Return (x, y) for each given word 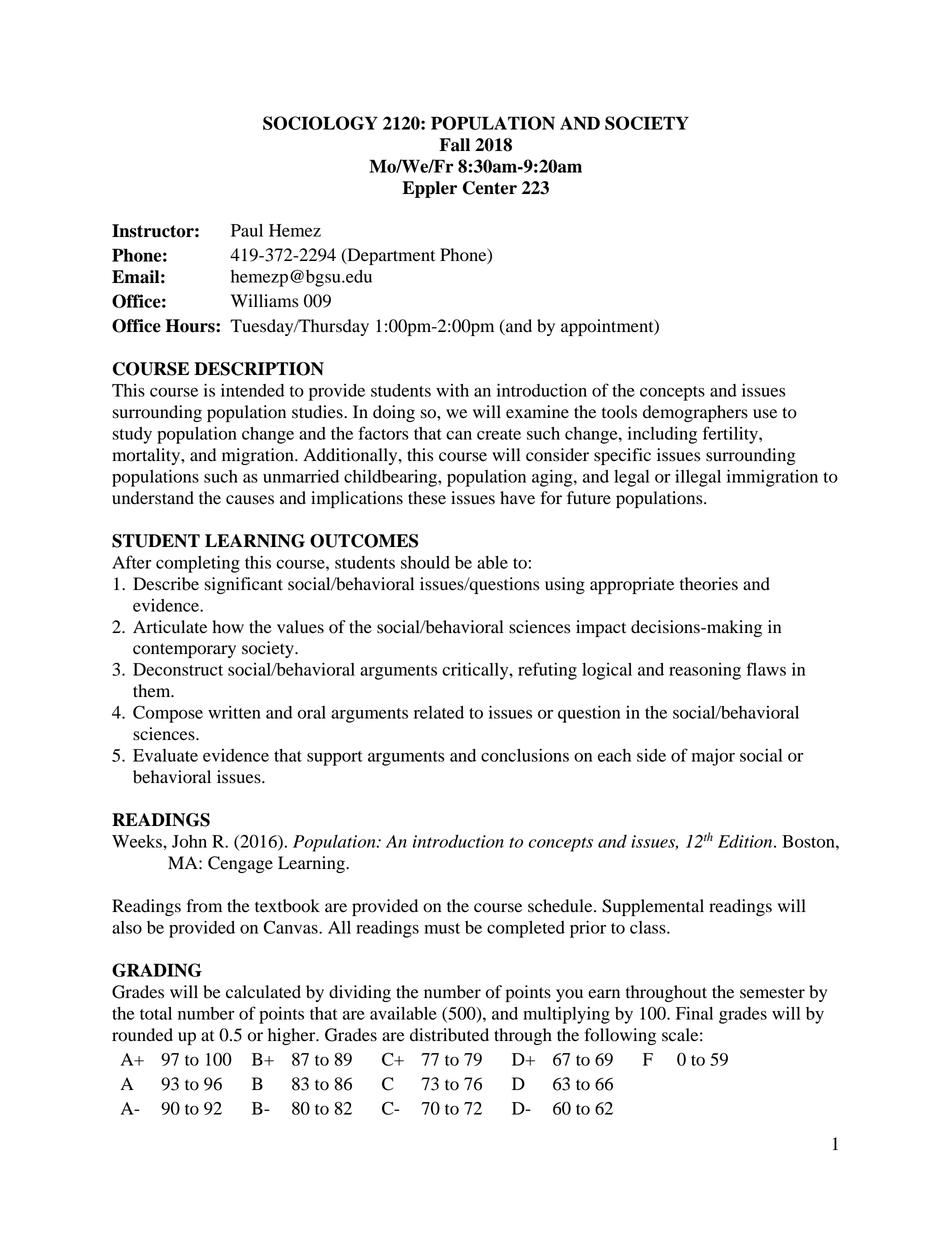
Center (490, 188)
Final (694, 1013)
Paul (247, 230)
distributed (449, 1035)
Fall (454, 145)
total (156, 1013)
